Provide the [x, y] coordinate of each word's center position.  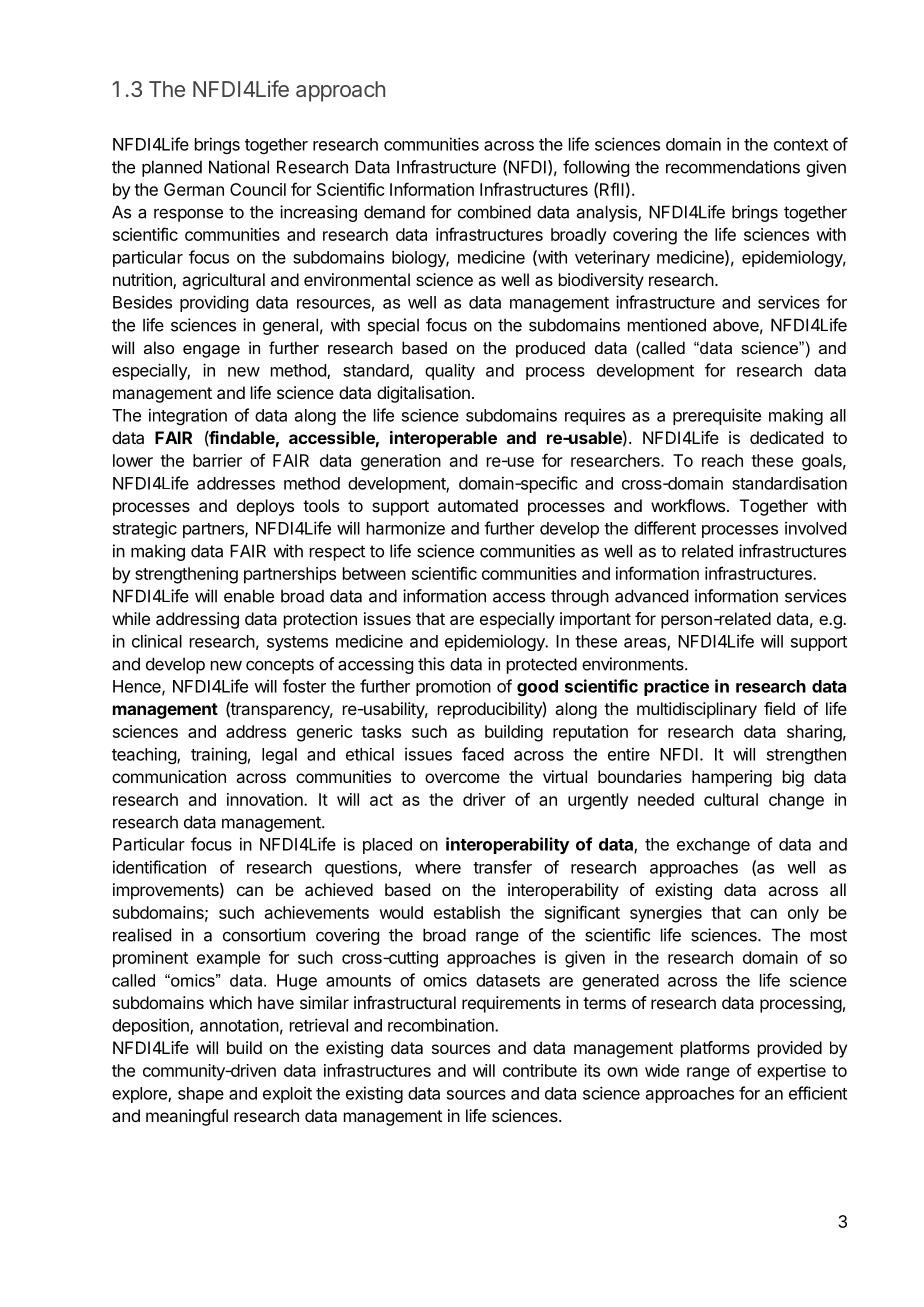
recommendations [733, 167]
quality [450, 371]
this [431, 664]
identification [159, 867]
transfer [502, 867]
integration [188, 416]
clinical [157, 641]
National [239, 167]
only [803, 914]
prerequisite [717, 416]
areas [646, 644]
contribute [540, 1070]
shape [201, 1095]
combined [494, 212]
